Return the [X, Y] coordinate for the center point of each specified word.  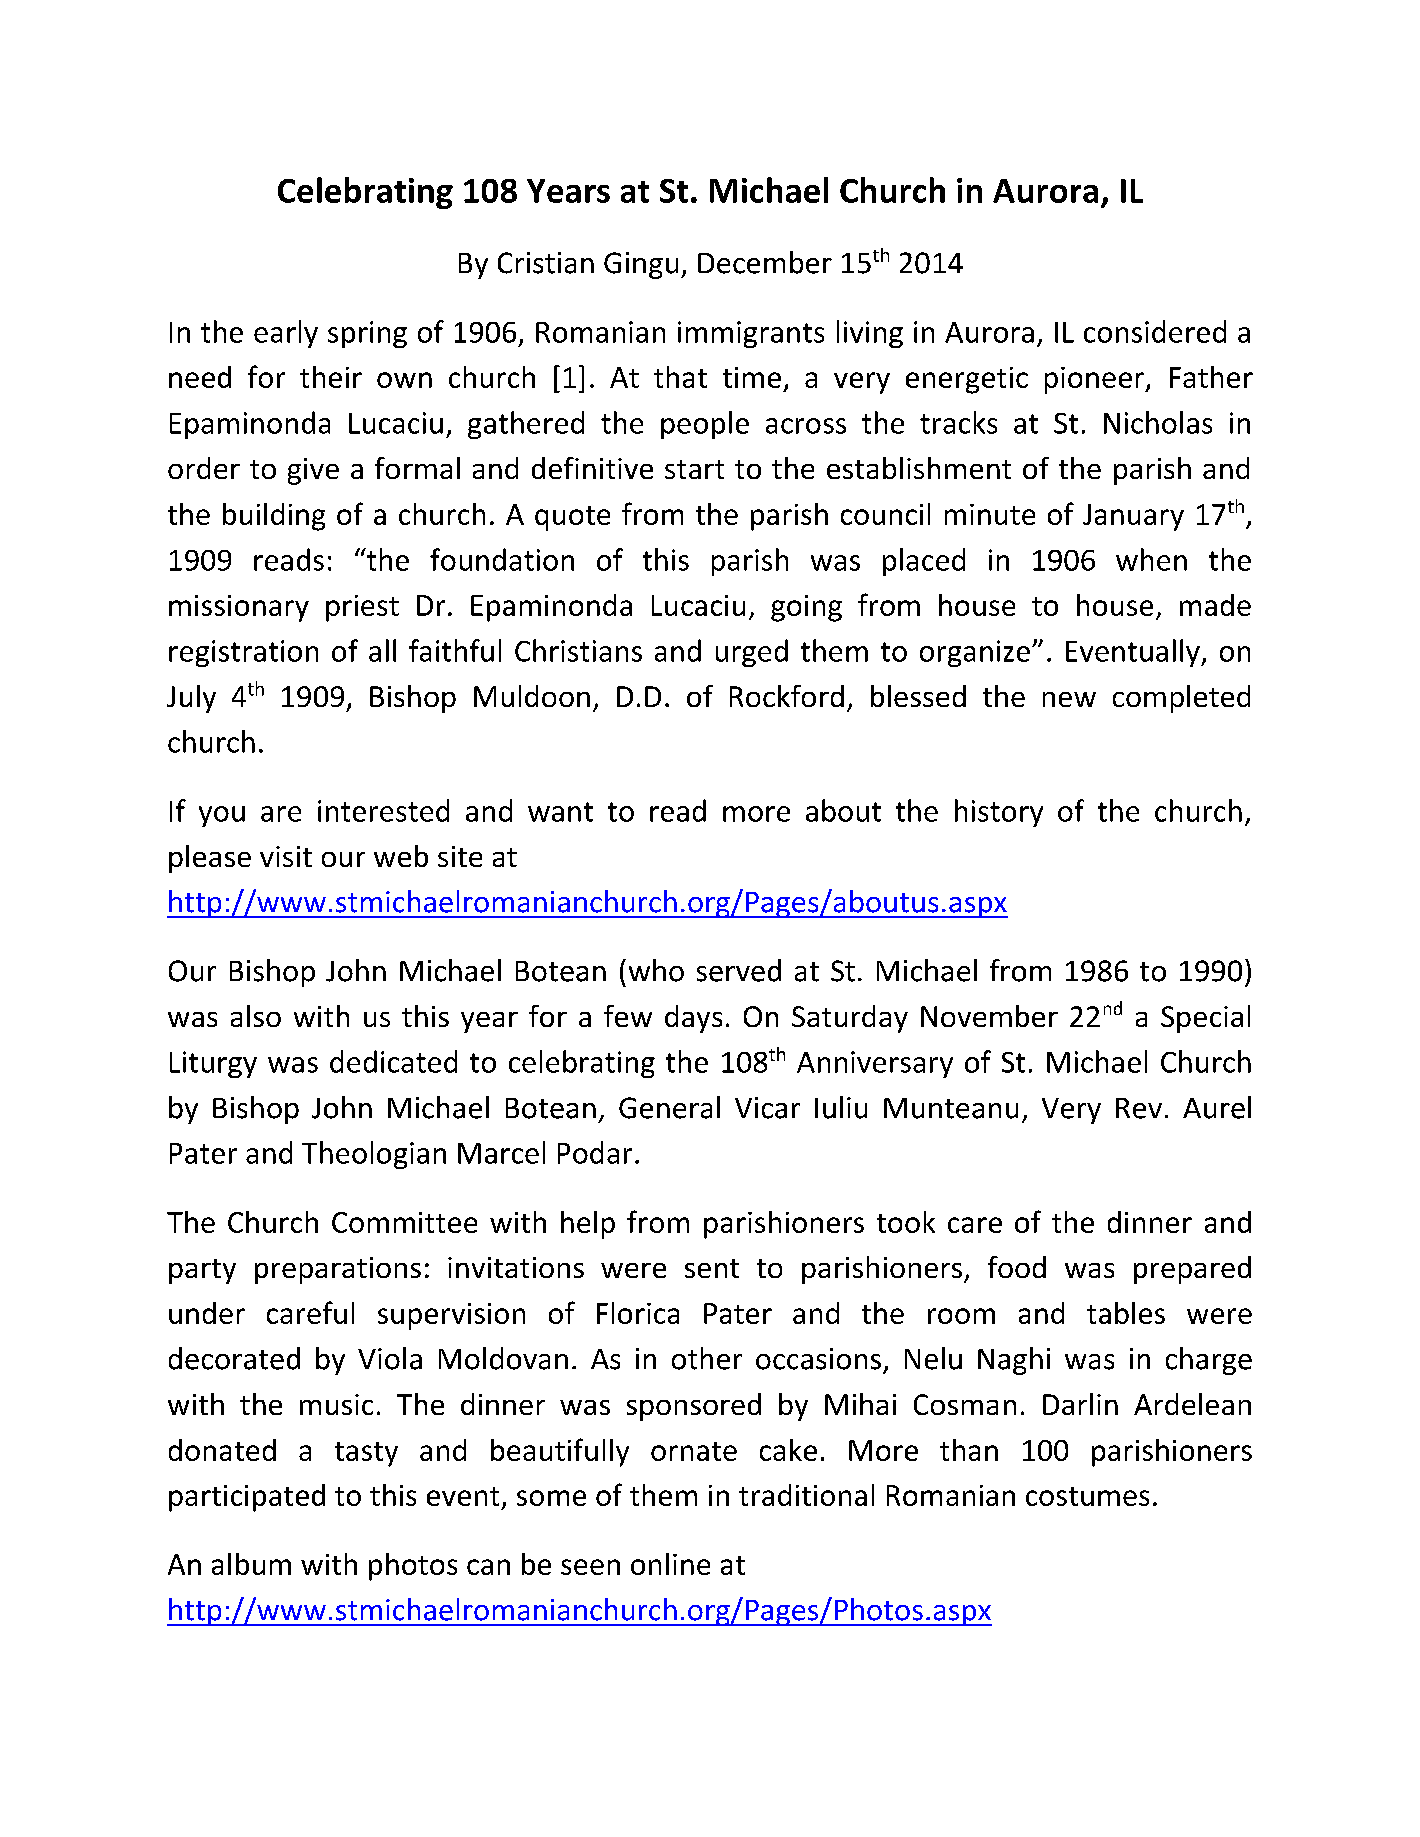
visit [286, 856]
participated [247, 1498]
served [739, 970]
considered [1155, 331]
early [286, 334]
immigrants [751, 334]
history [999, 813]
